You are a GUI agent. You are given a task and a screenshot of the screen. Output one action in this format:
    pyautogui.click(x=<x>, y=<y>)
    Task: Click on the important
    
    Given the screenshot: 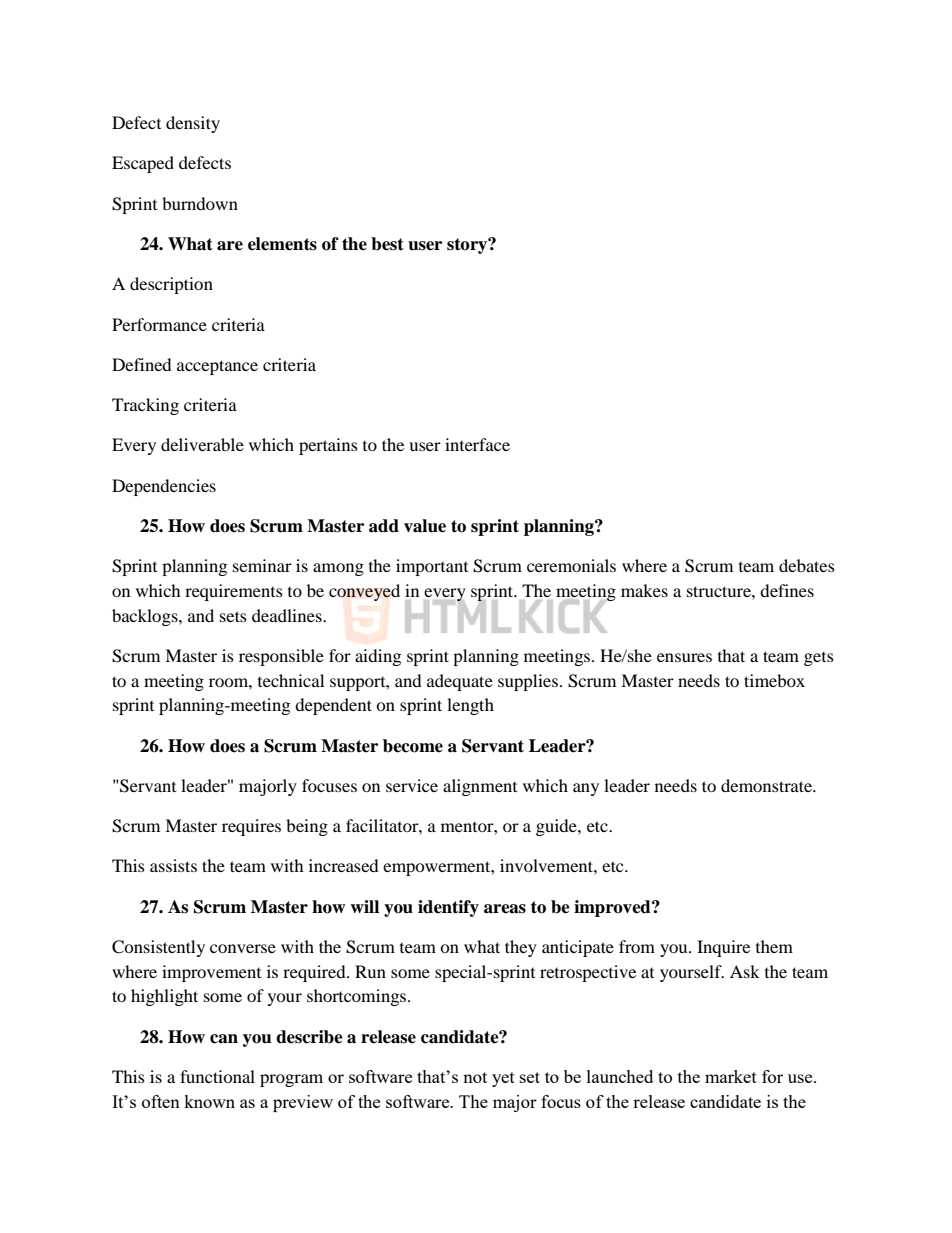 What is the action you would take?
    pyautogui.click(x=432, y=567)
